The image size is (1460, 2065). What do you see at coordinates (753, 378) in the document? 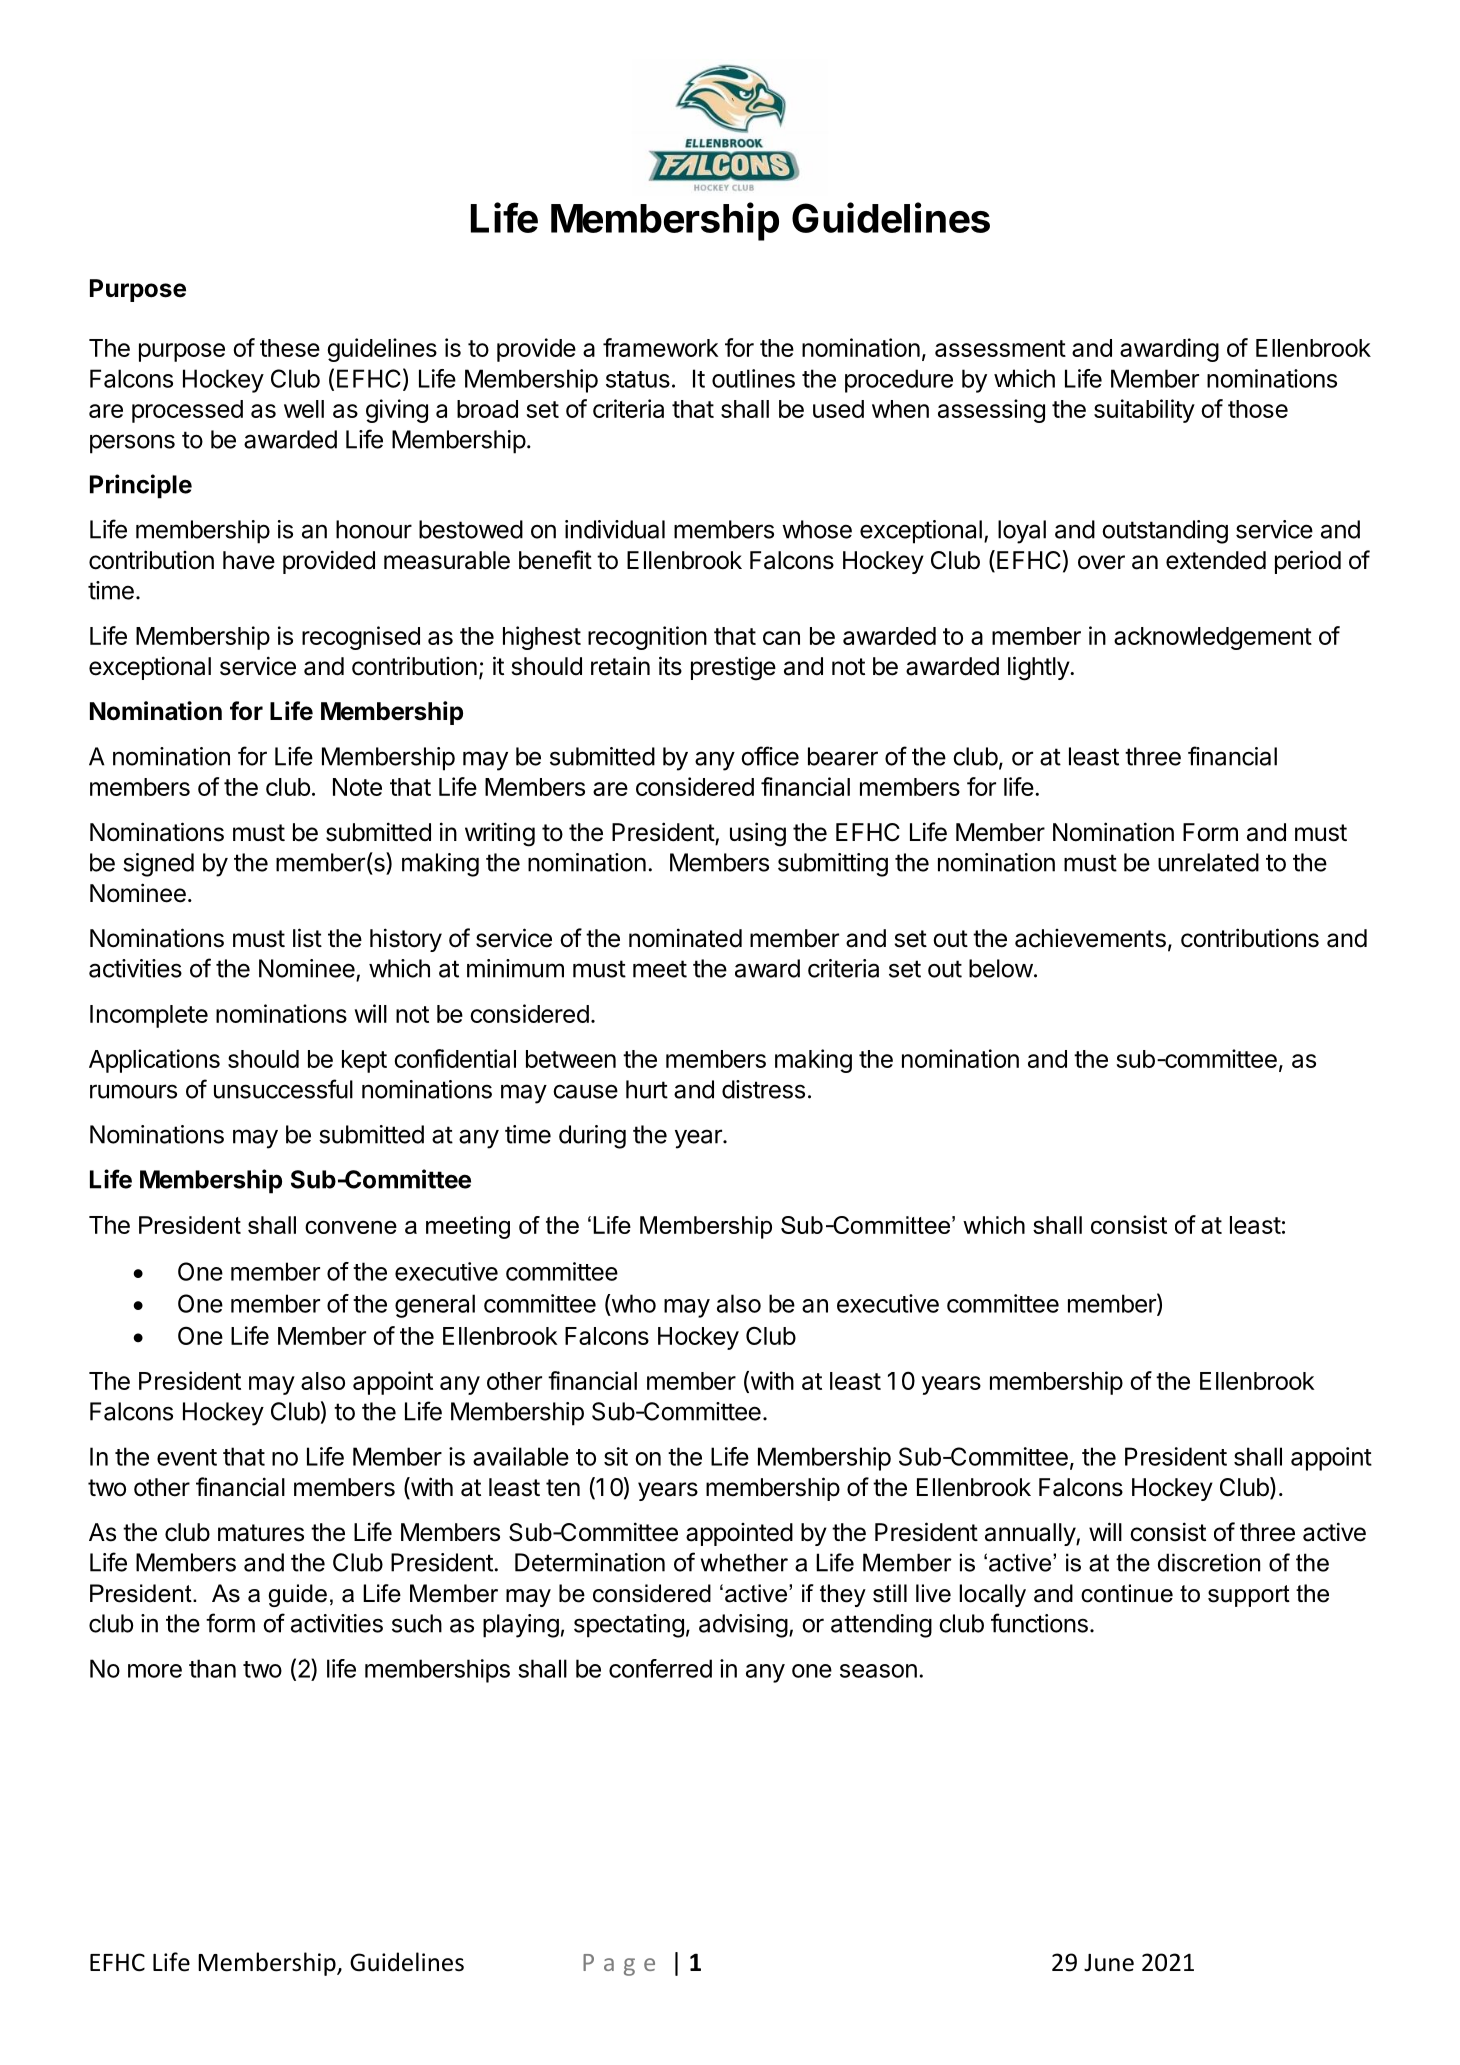
I see `outlines` at bounding box center [753, 378].
